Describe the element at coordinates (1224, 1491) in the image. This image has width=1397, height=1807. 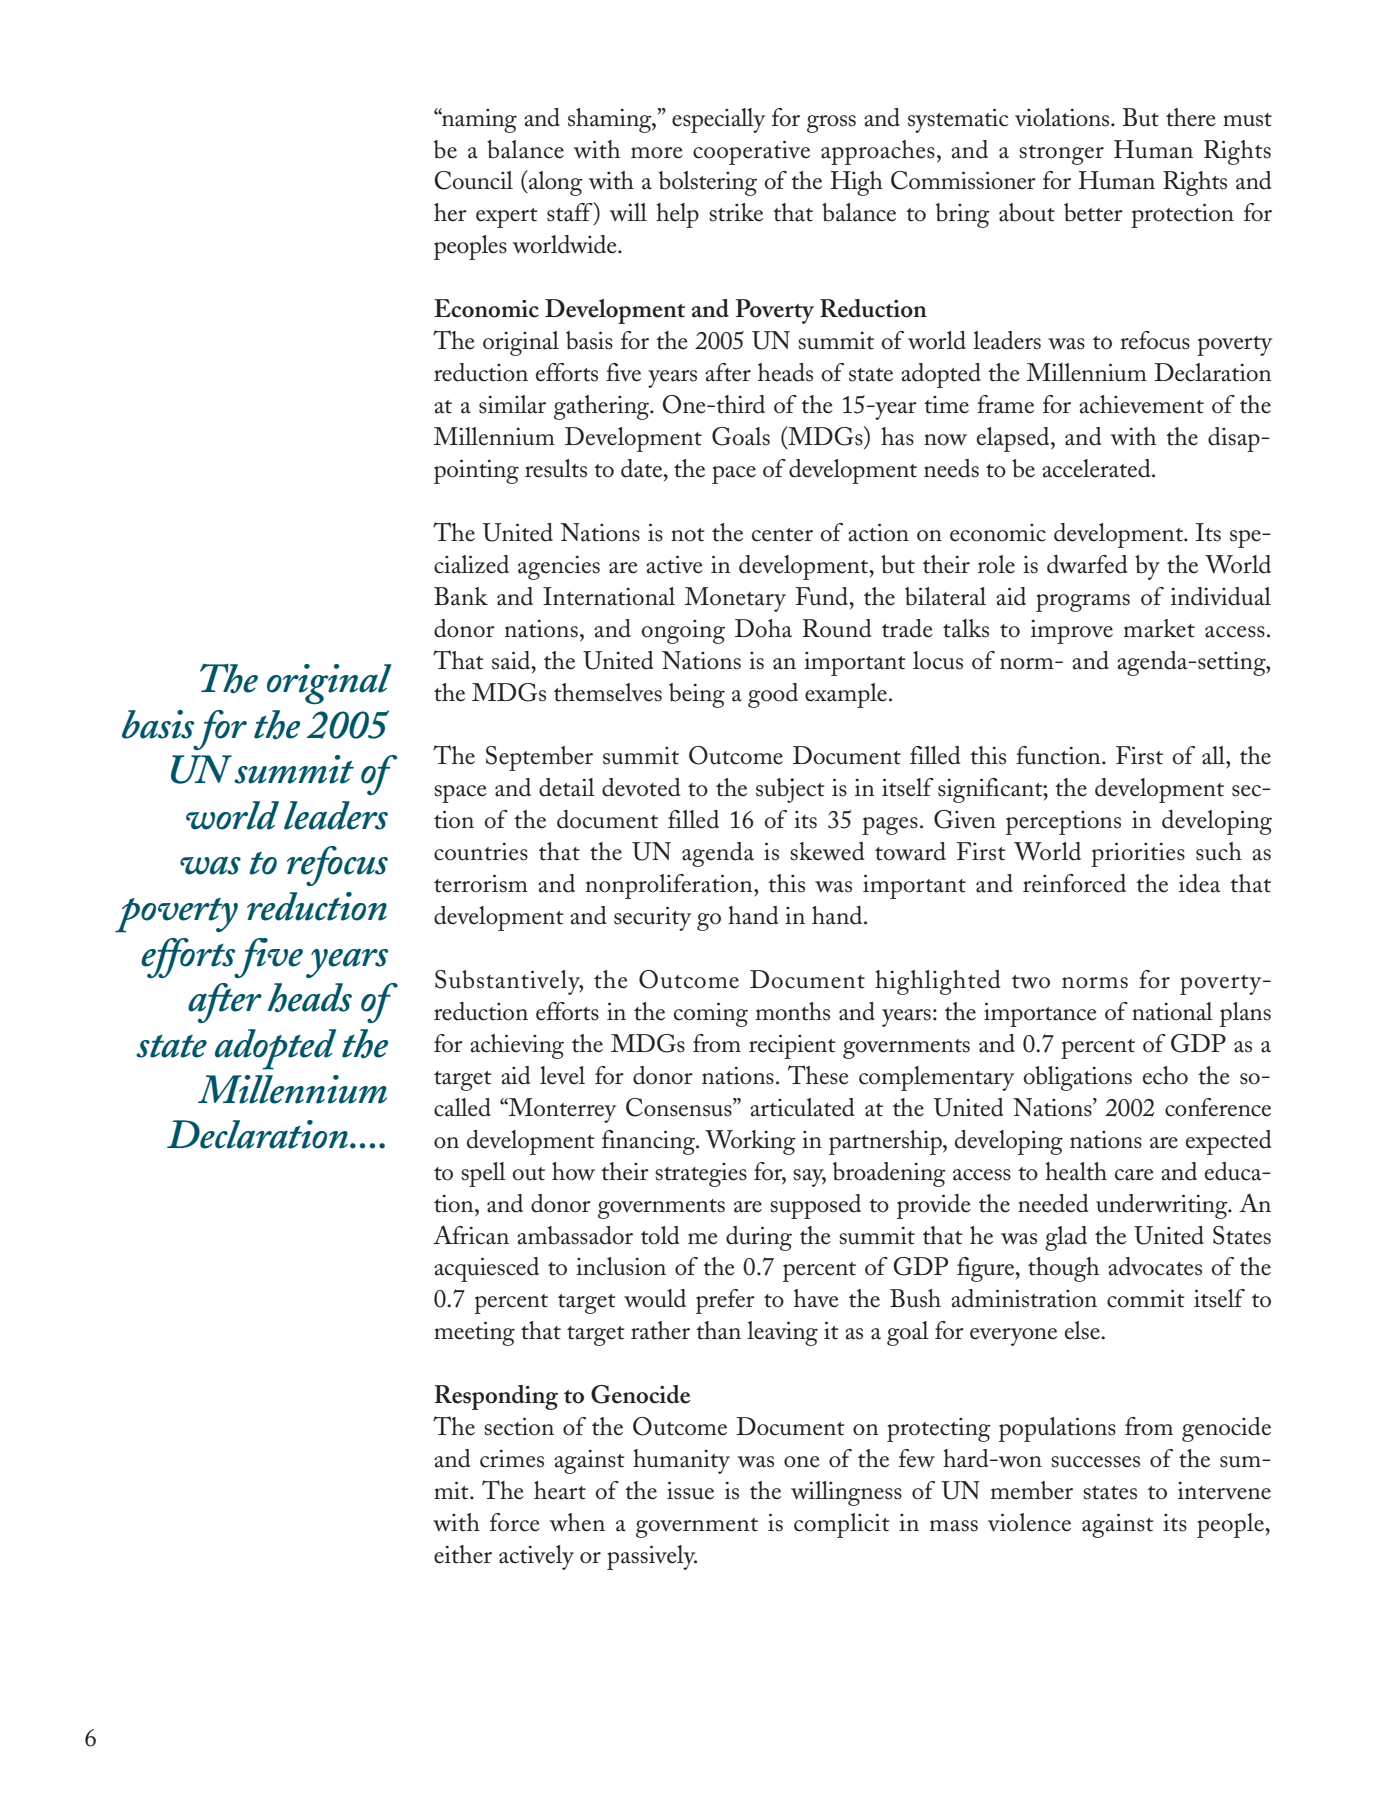
I see `intervene` at that location.
